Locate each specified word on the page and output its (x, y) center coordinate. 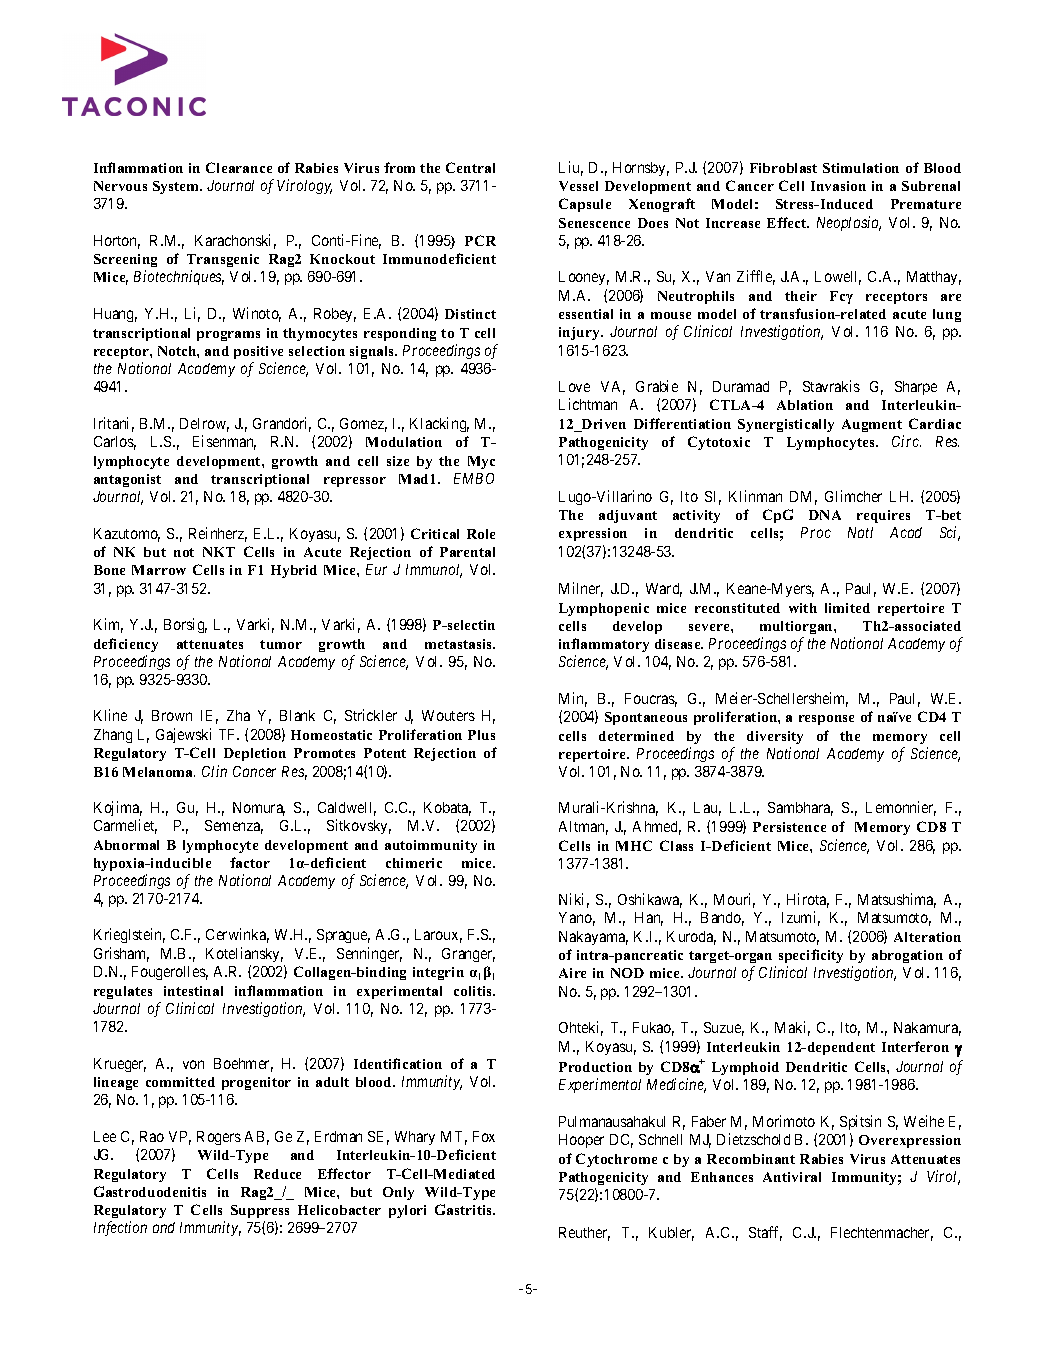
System (177, 187)
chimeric (414, 863)
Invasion (838, 186)
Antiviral (792, 1177)
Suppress (260, 1211)
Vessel (578, 186)
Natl (860, 532)
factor (250, 862)
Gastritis (464, 1209)
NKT (219, 552)
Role (481, 534)
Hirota (808, 900)
